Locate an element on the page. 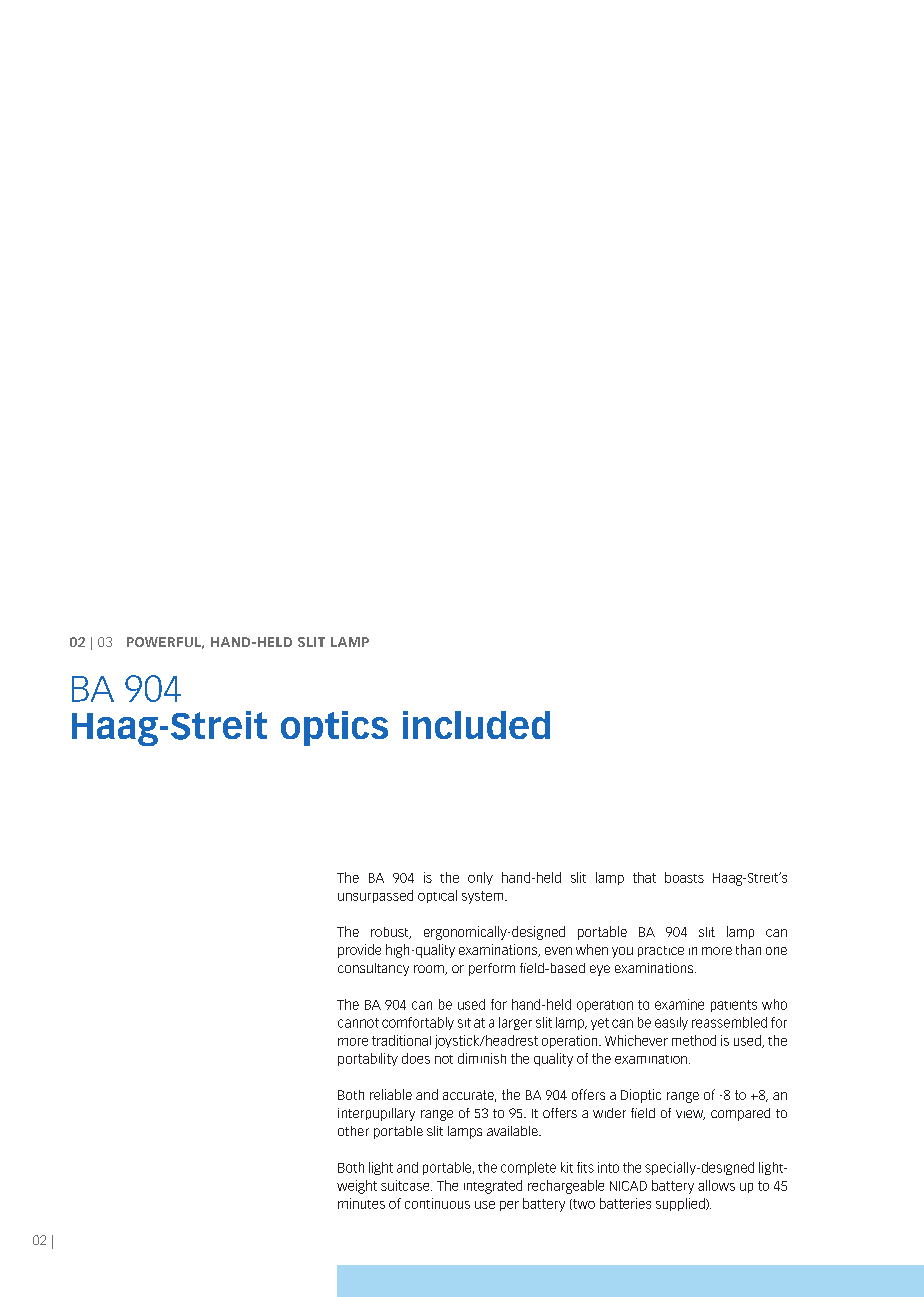 Image resolution: width=924 pixels, height=1297 pixels. boasts is located at coordinates (684, 877).
